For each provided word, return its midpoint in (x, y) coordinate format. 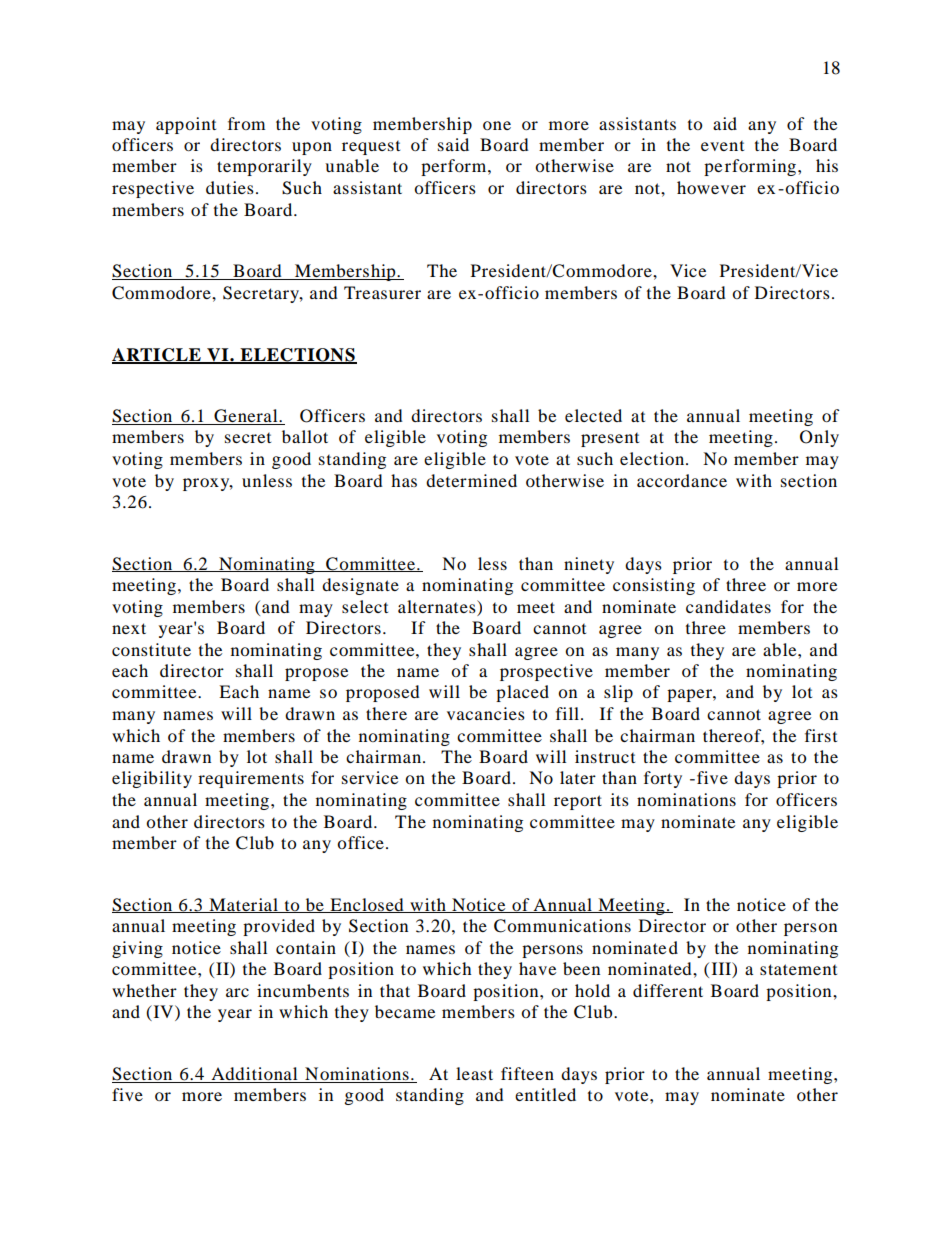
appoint (186, 125)
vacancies (486, 713)
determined (471, 480)
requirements (251, 779)
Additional (254, 1075)
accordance (682, 480)
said (453, 144)
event (722, 146)
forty (663, 779)
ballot (305, 436)
